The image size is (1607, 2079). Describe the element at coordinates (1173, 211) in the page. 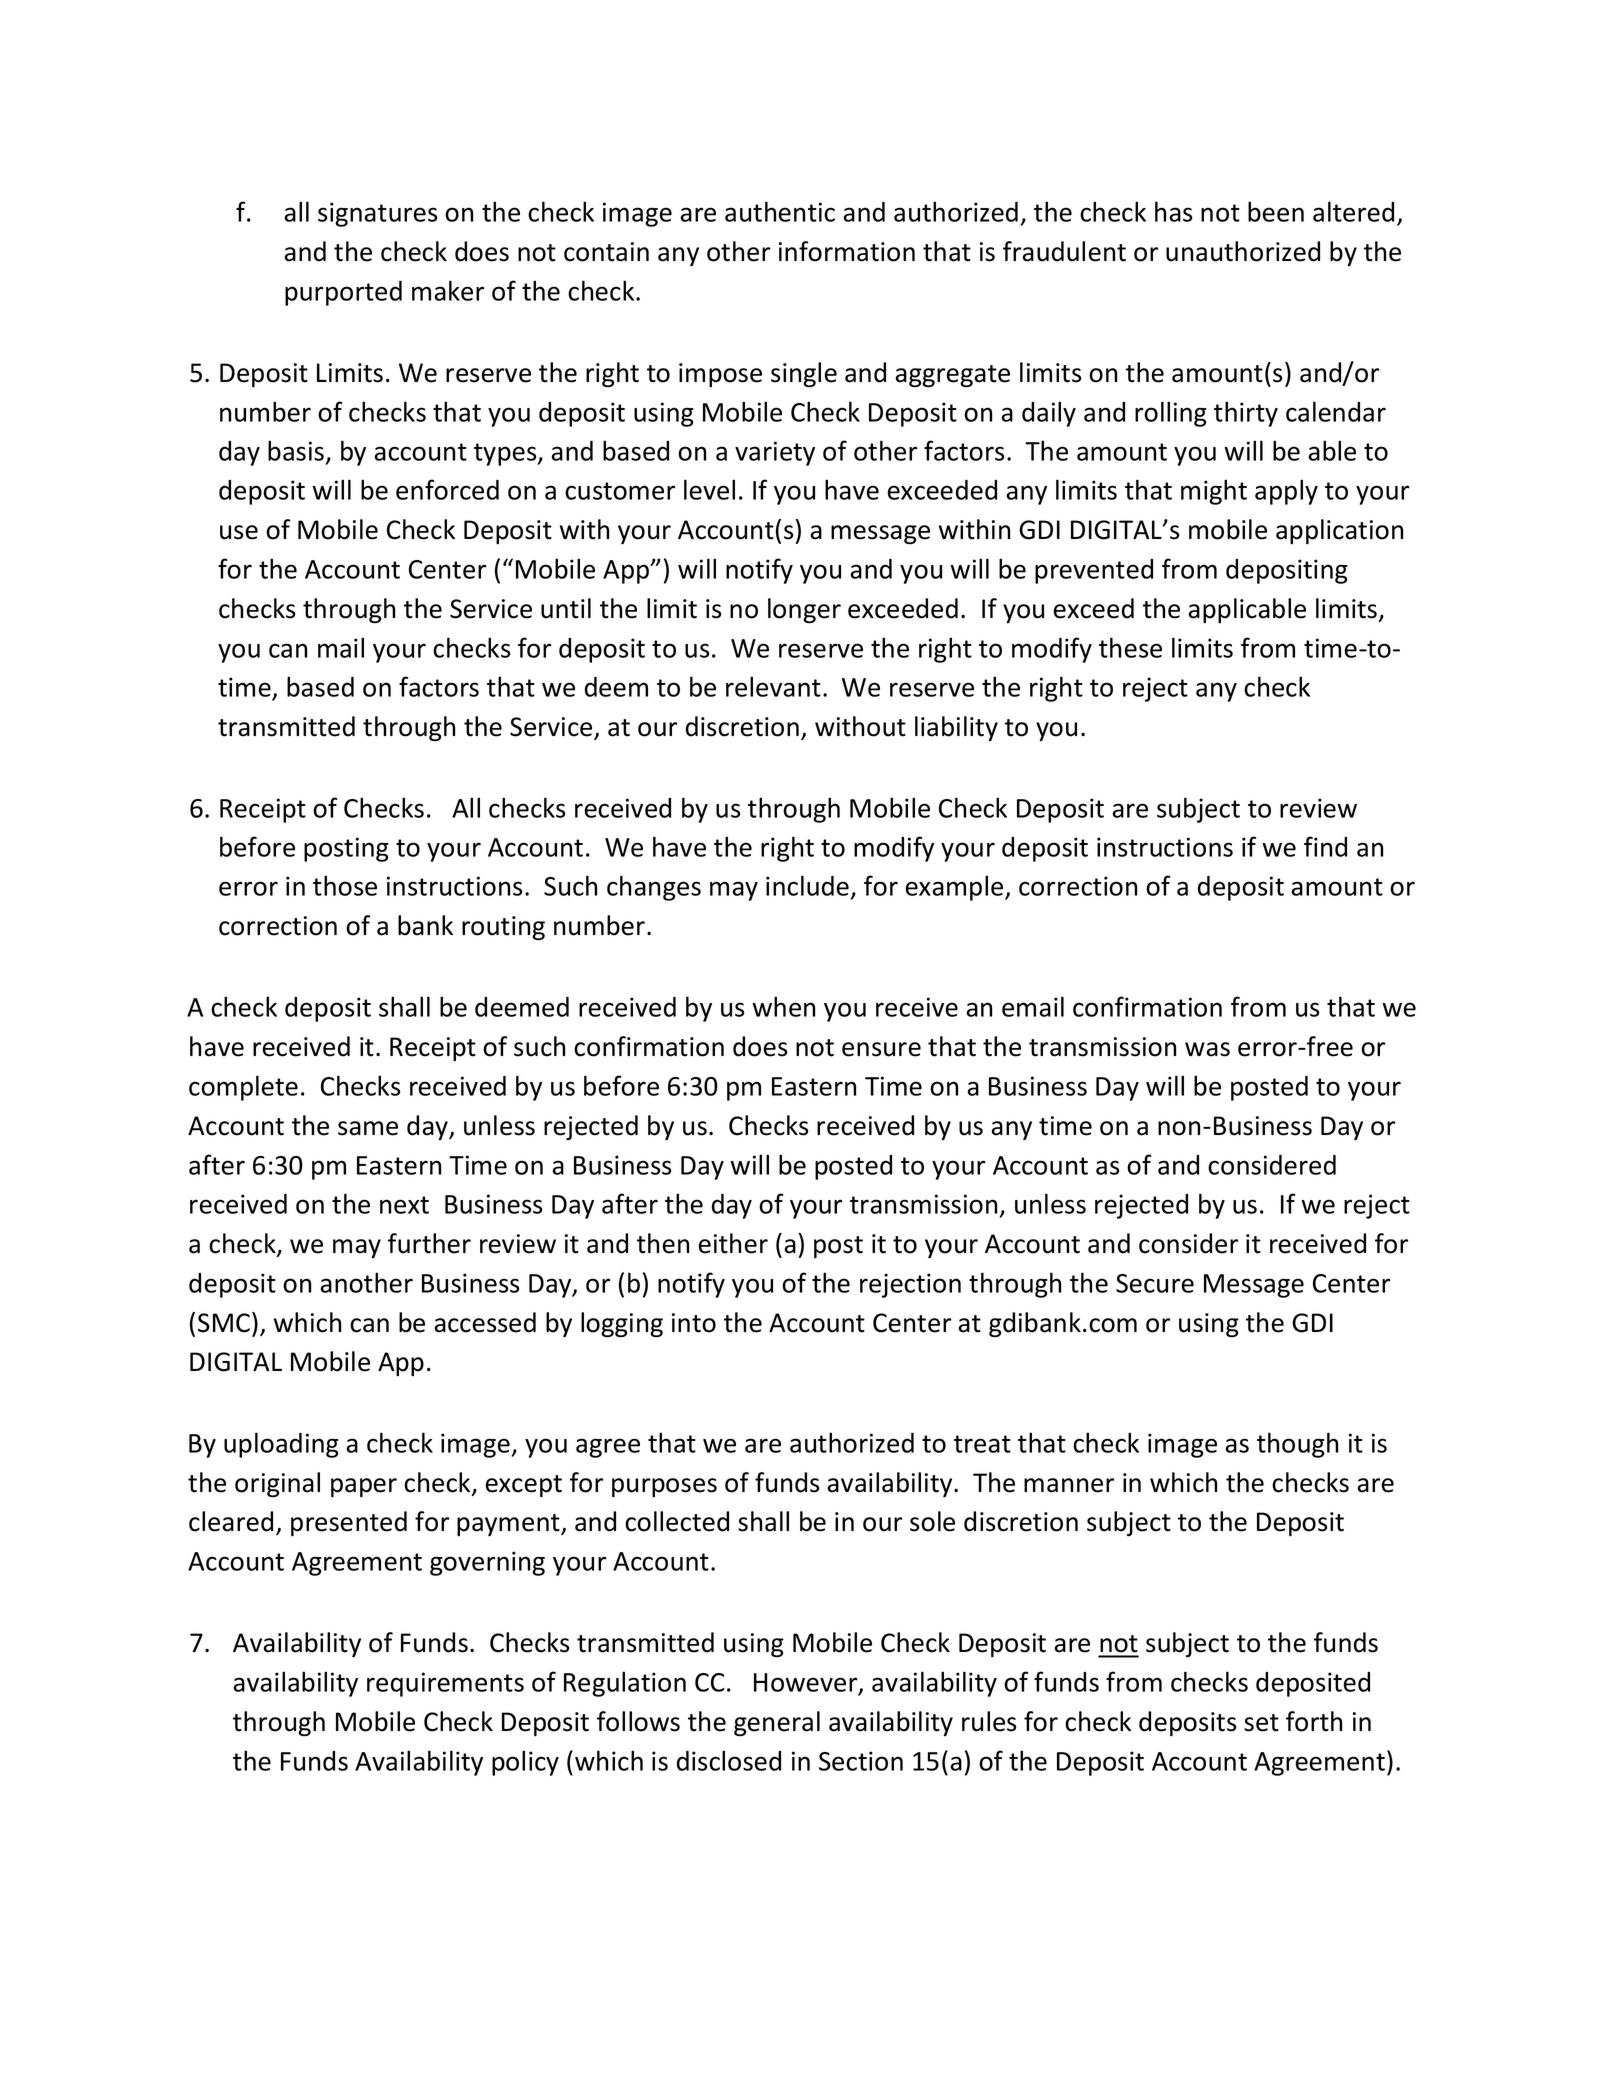

I see `has` at that location.
